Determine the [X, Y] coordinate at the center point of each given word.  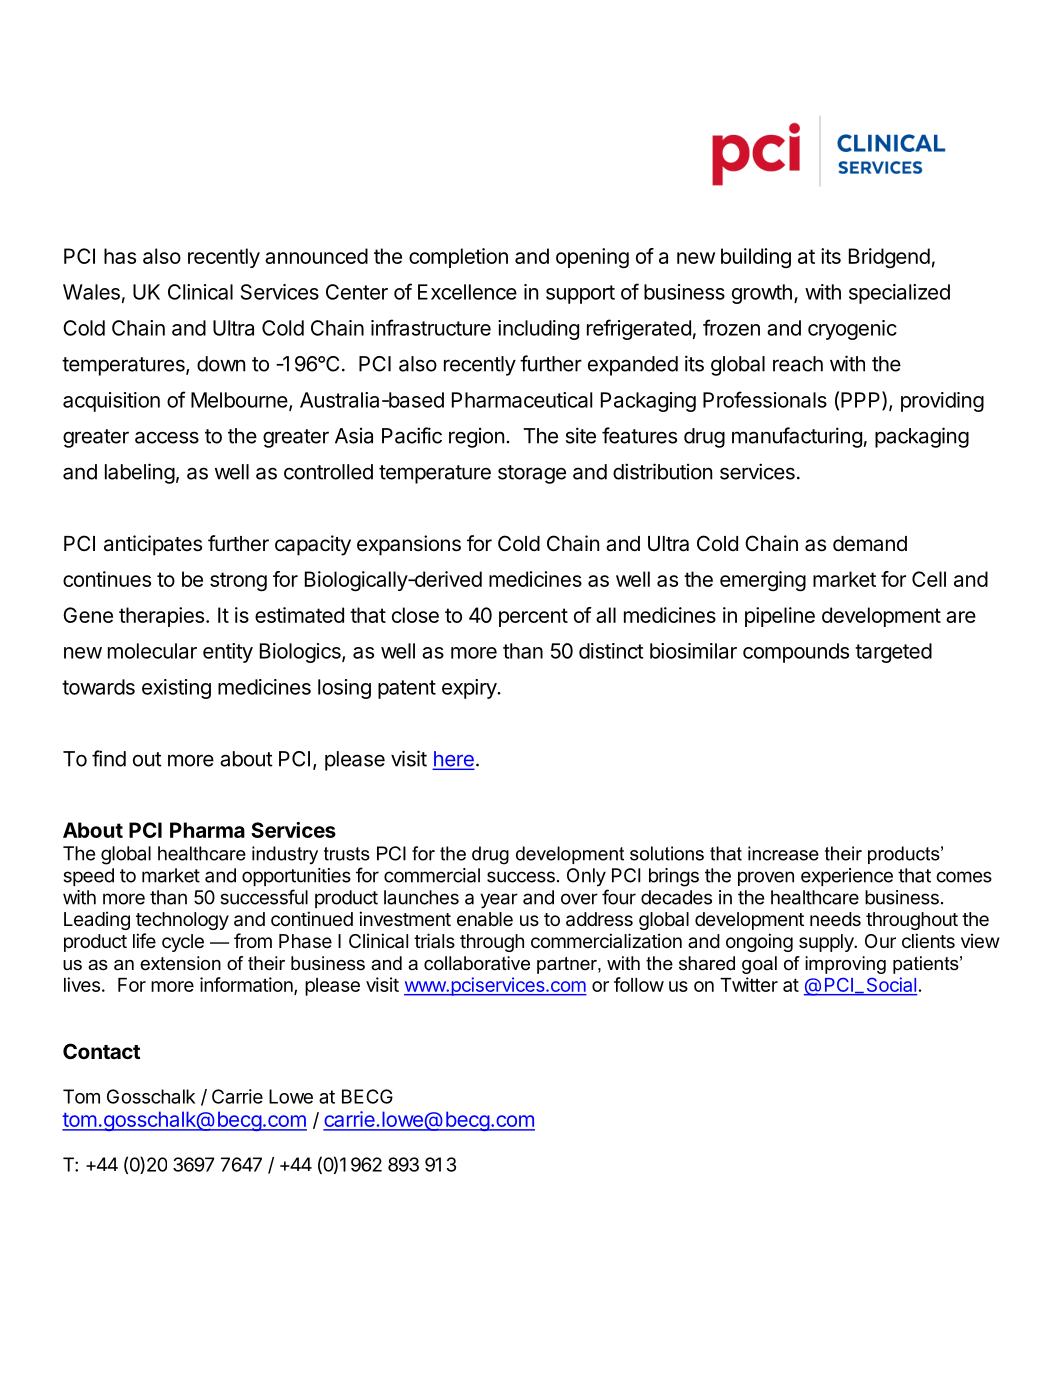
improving [845, 965]
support [580, 294]
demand [870, 544]
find [109, 758]
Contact [101, 1051]
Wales [91, 292]
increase [783, 853]
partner [568, 965]
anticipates [153, 545]
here [453, 760]
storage [532, 474]
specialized [899, 294]
